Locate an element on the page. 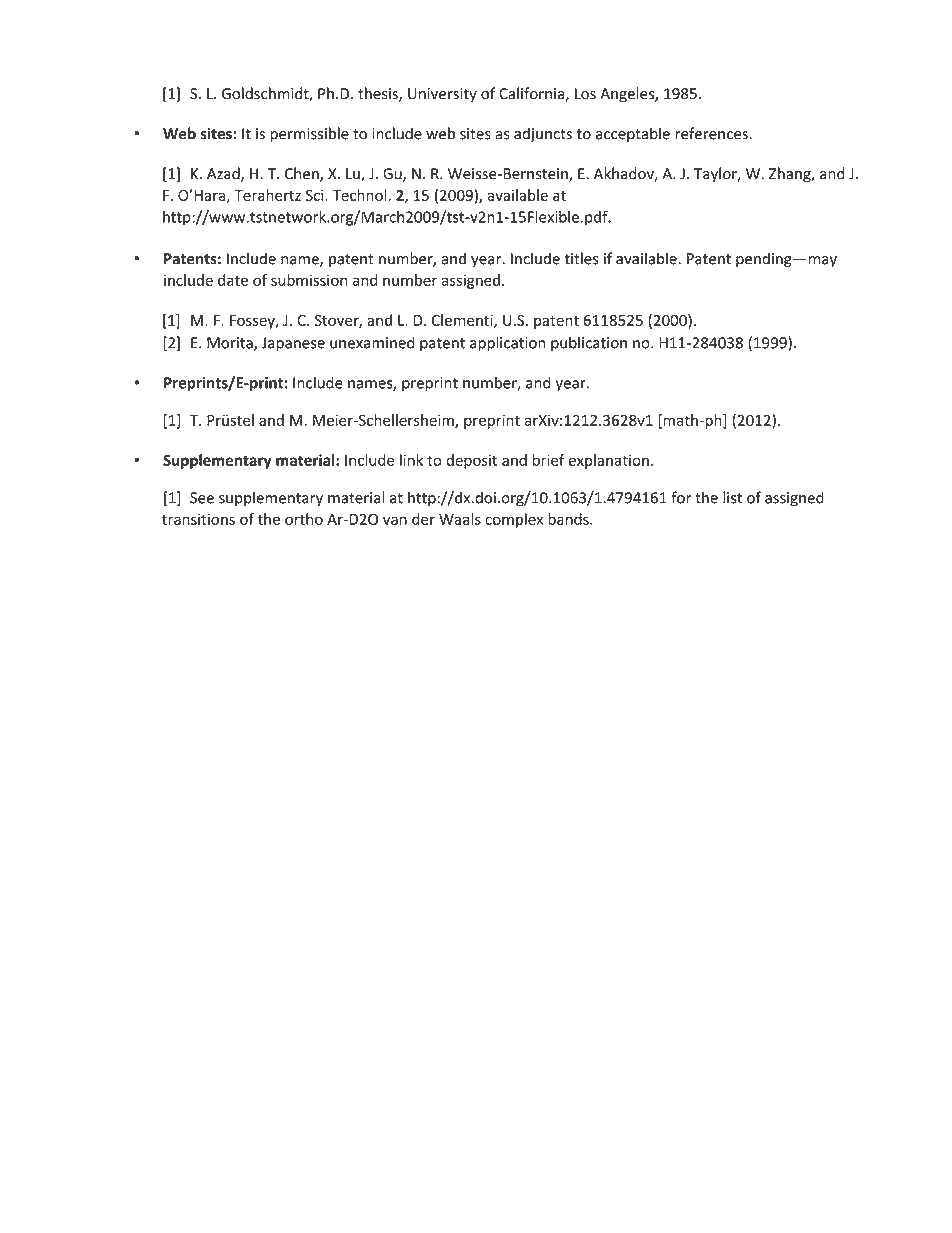 The width and height of the image is (952, 1233). titles is located at coordinates (581, 258).
